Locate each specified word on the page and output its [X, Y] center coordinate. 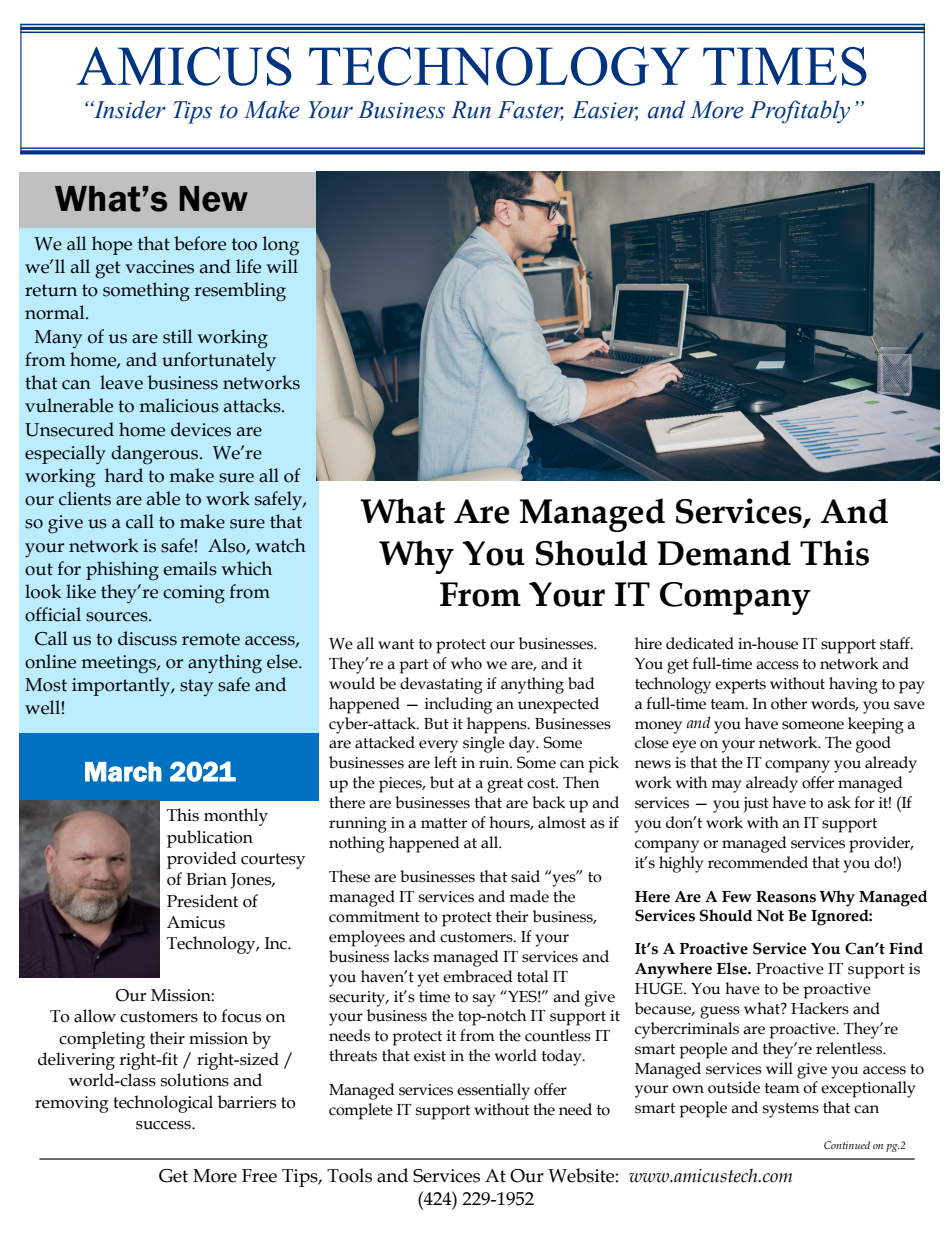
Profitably [800, 112]
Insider [128, 109]
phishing [122, 571]
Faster [531, 111]
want [396, 644]
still [178, 336]
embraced [478, 976]
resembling [240, 292]
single [484, 744]
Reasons [786, 897]
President [202, 901]
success [164, 1125]
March [123, 772]
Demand [724, 553]
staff [896, 643]
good [873, 744]
